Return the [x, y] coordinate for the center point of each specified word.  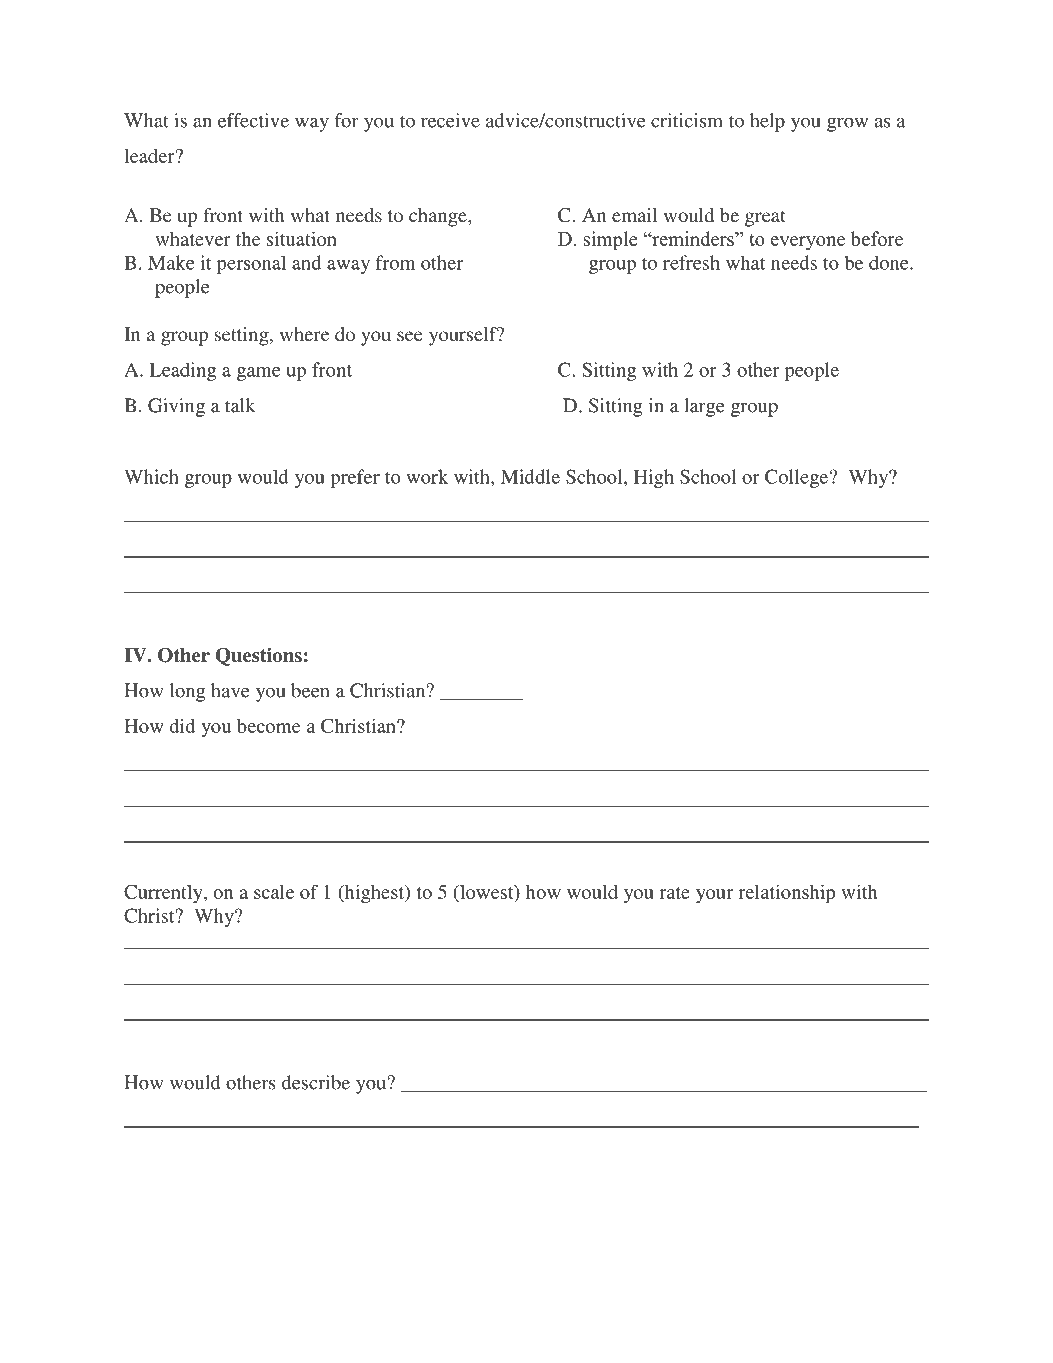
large [704, 407]
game [259, 374]
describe [316, 1082]
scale [274, 892]
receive [450, 120]
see [409, 336]
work [427, 476]
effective [253, 120]
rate [674, 893]
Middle [530, 476]
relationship [786, 894]
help [767, 122]
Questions [258, 656]
